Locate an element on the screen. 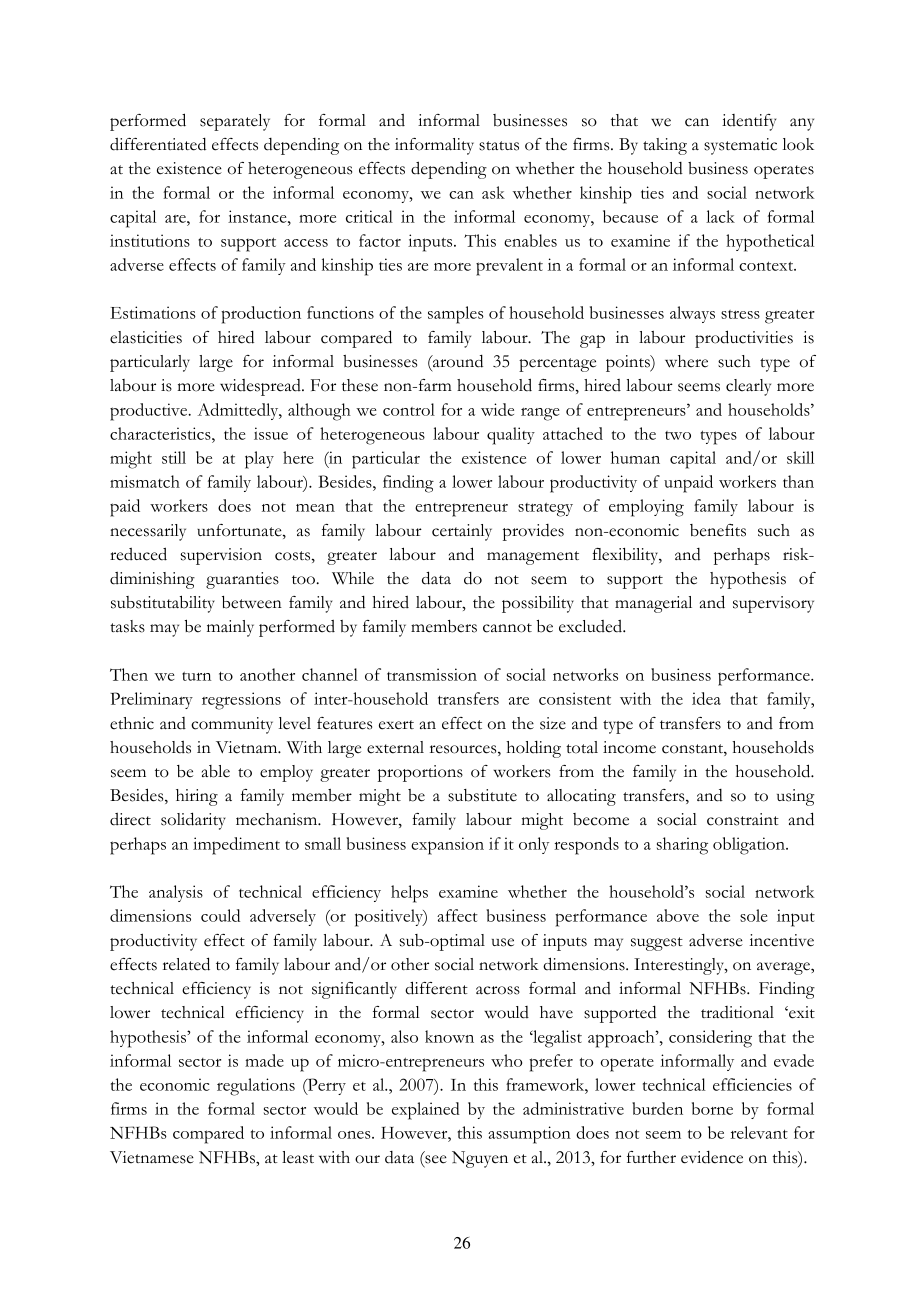 Image resolution: width=924 pixels, height=1308 pixels. mainly is located at coordinates (230, 628).
